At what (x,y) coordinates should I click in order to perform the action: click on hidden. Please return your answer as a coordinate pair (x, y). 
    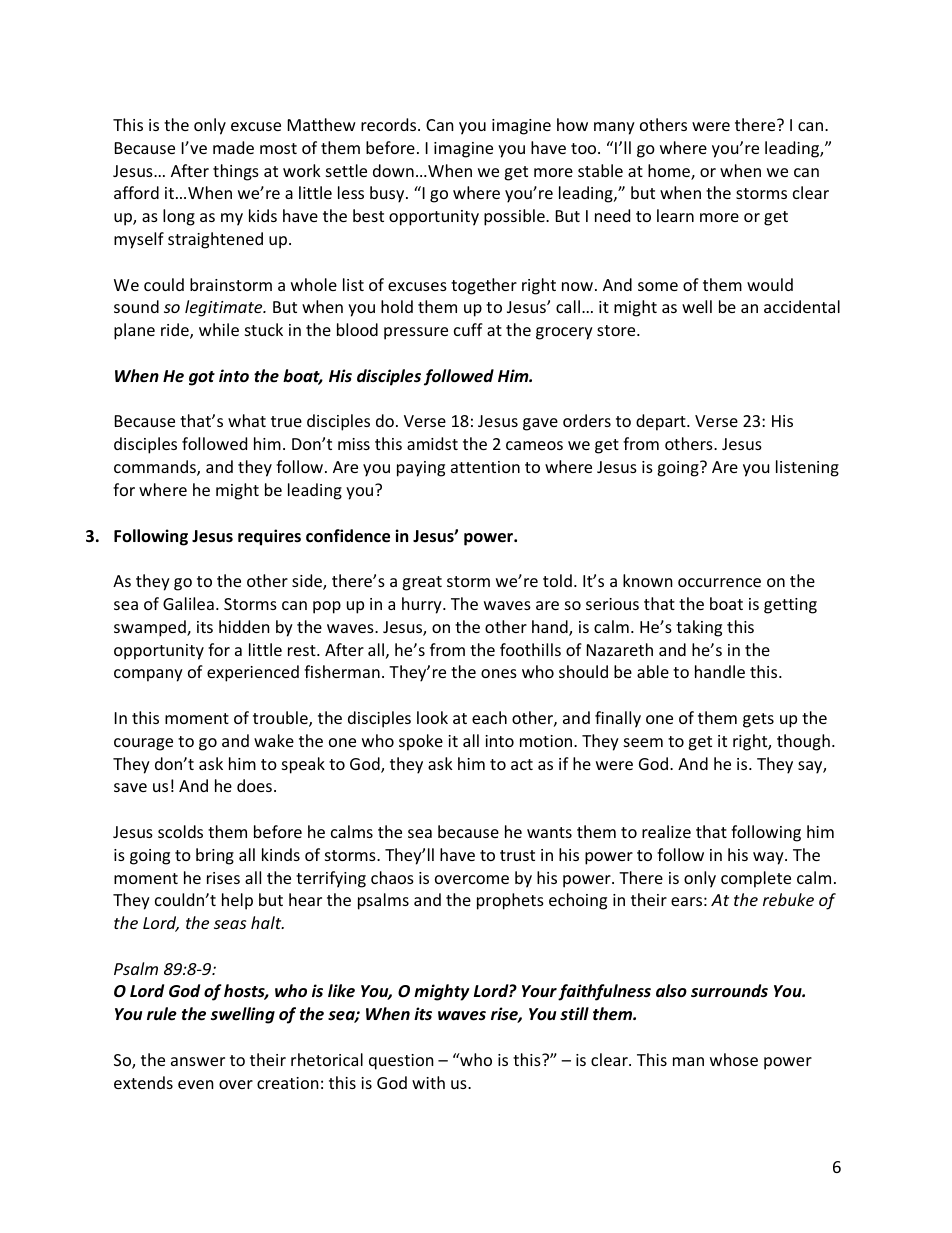
    Looking at the image, I should click on (244, 626).
